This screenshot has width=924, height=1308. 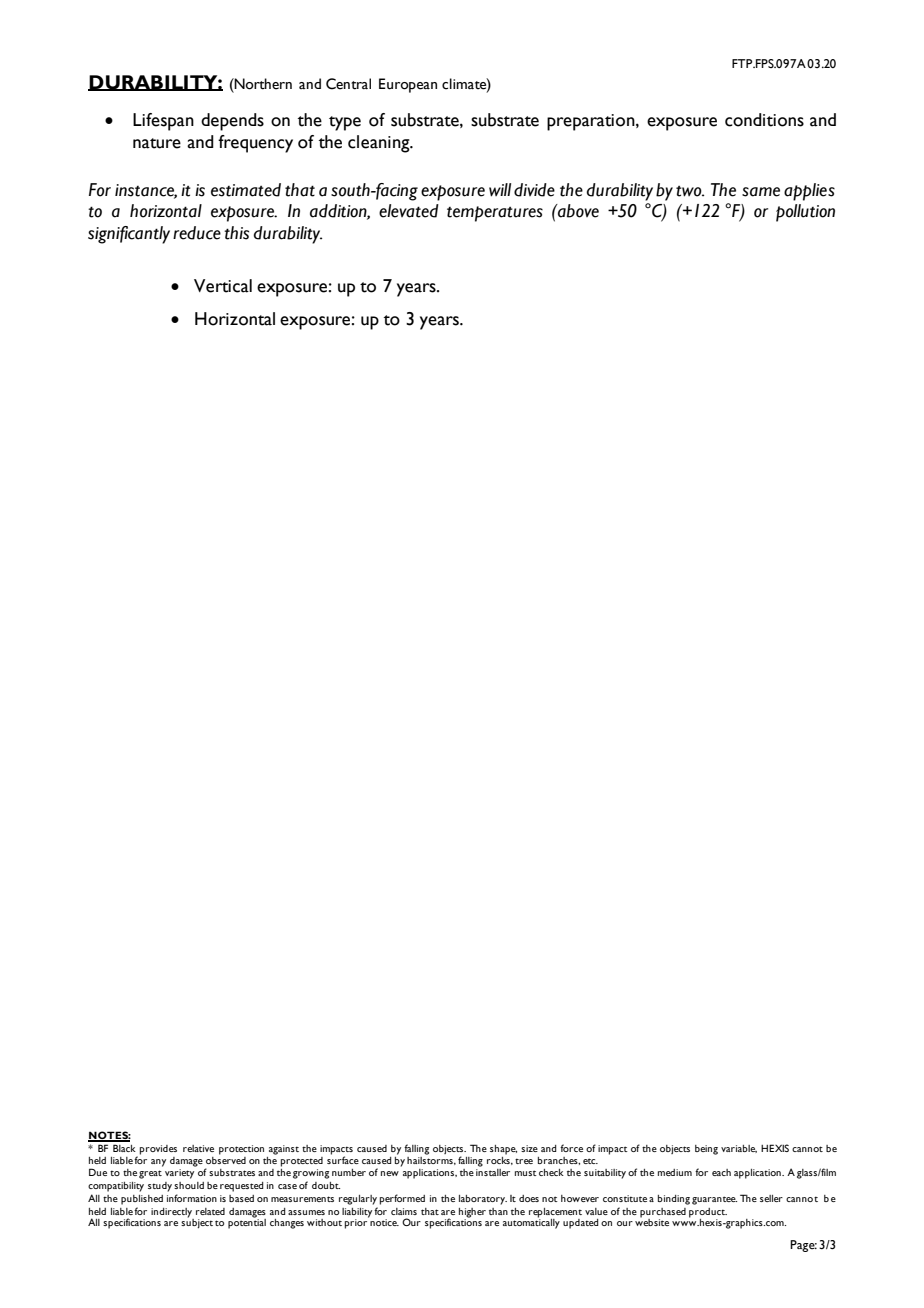 What do you see at coordinates (495, 214) in the screenshot?
I see `temperatures` at bounding box center [495, 214].
